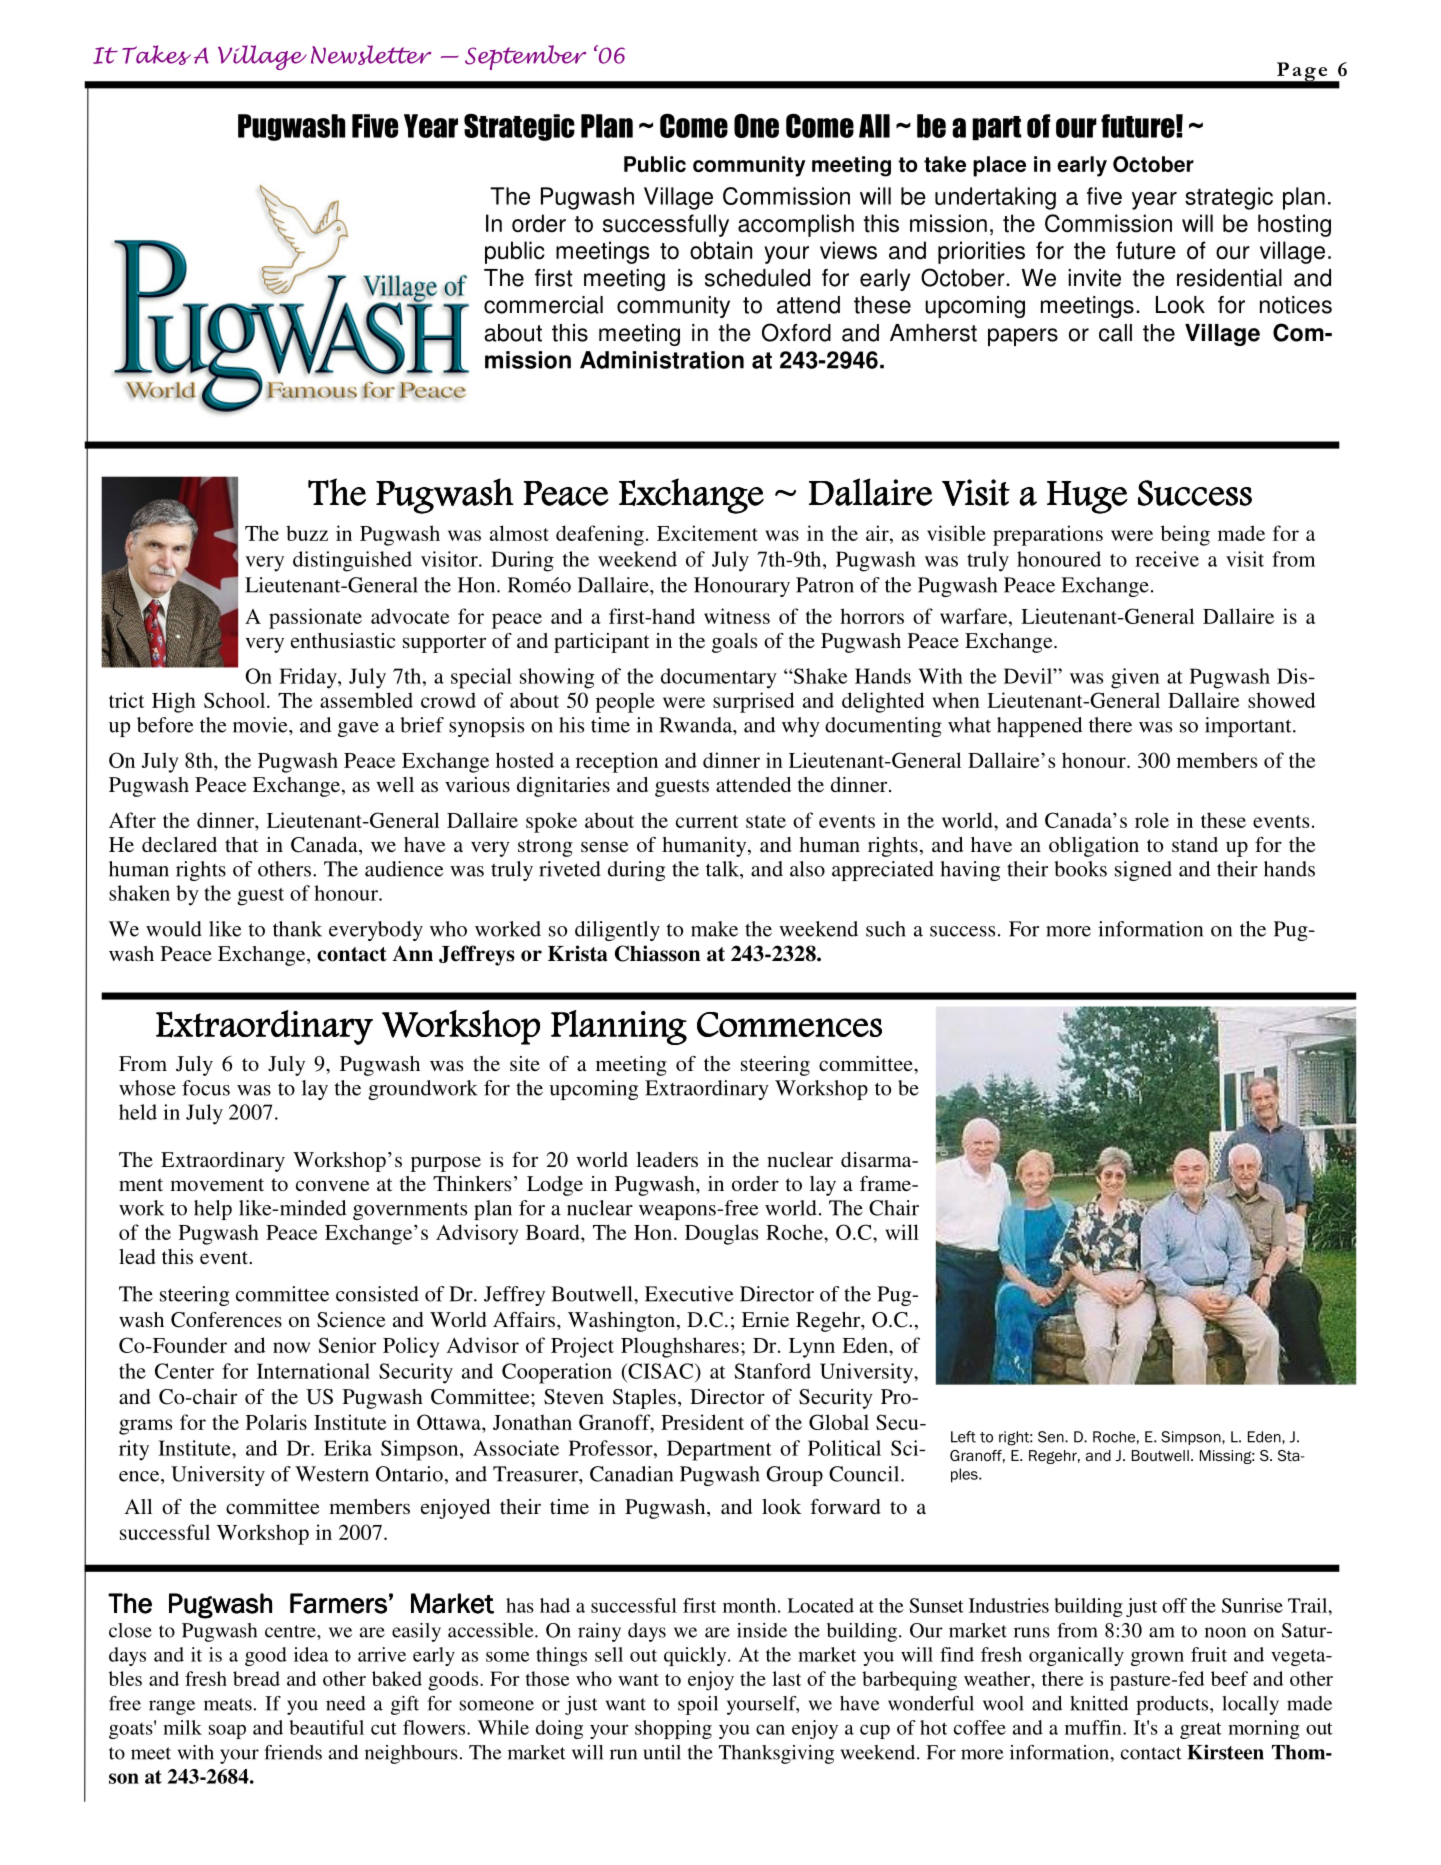 This page has height=1865, width=1441. What do you see at coordinates (999, 166) in the page?
I see `place` at bounding box center [999, 166].
